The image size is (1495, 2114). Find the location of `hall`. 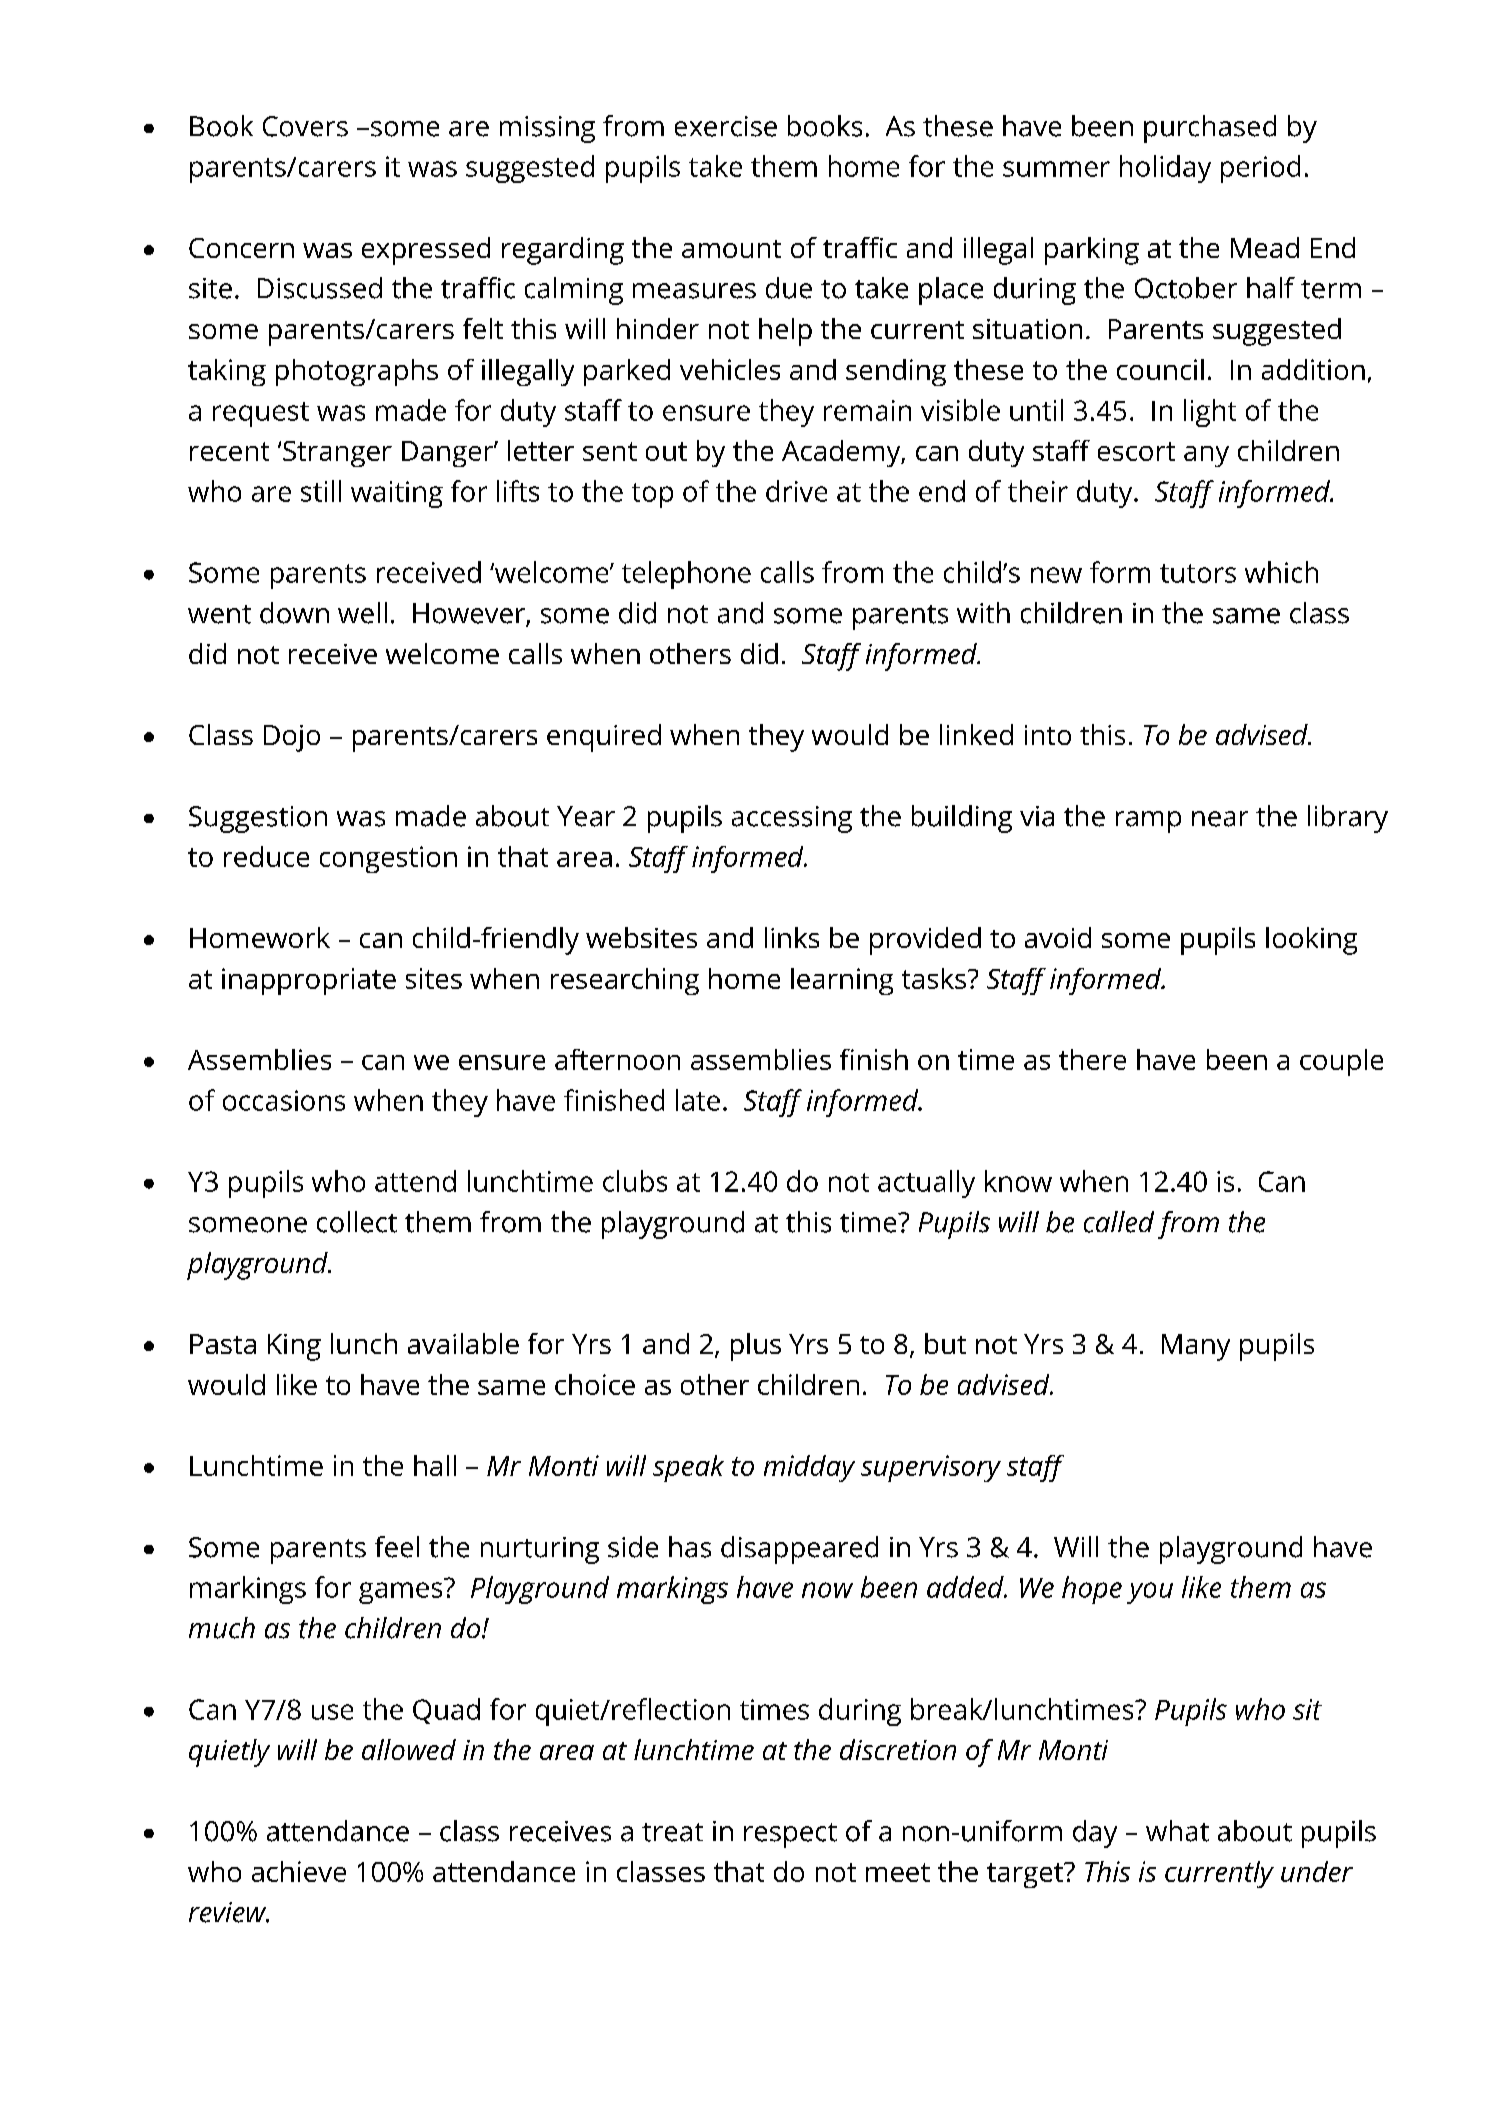

hall is located at coordinates (435, 1465).
